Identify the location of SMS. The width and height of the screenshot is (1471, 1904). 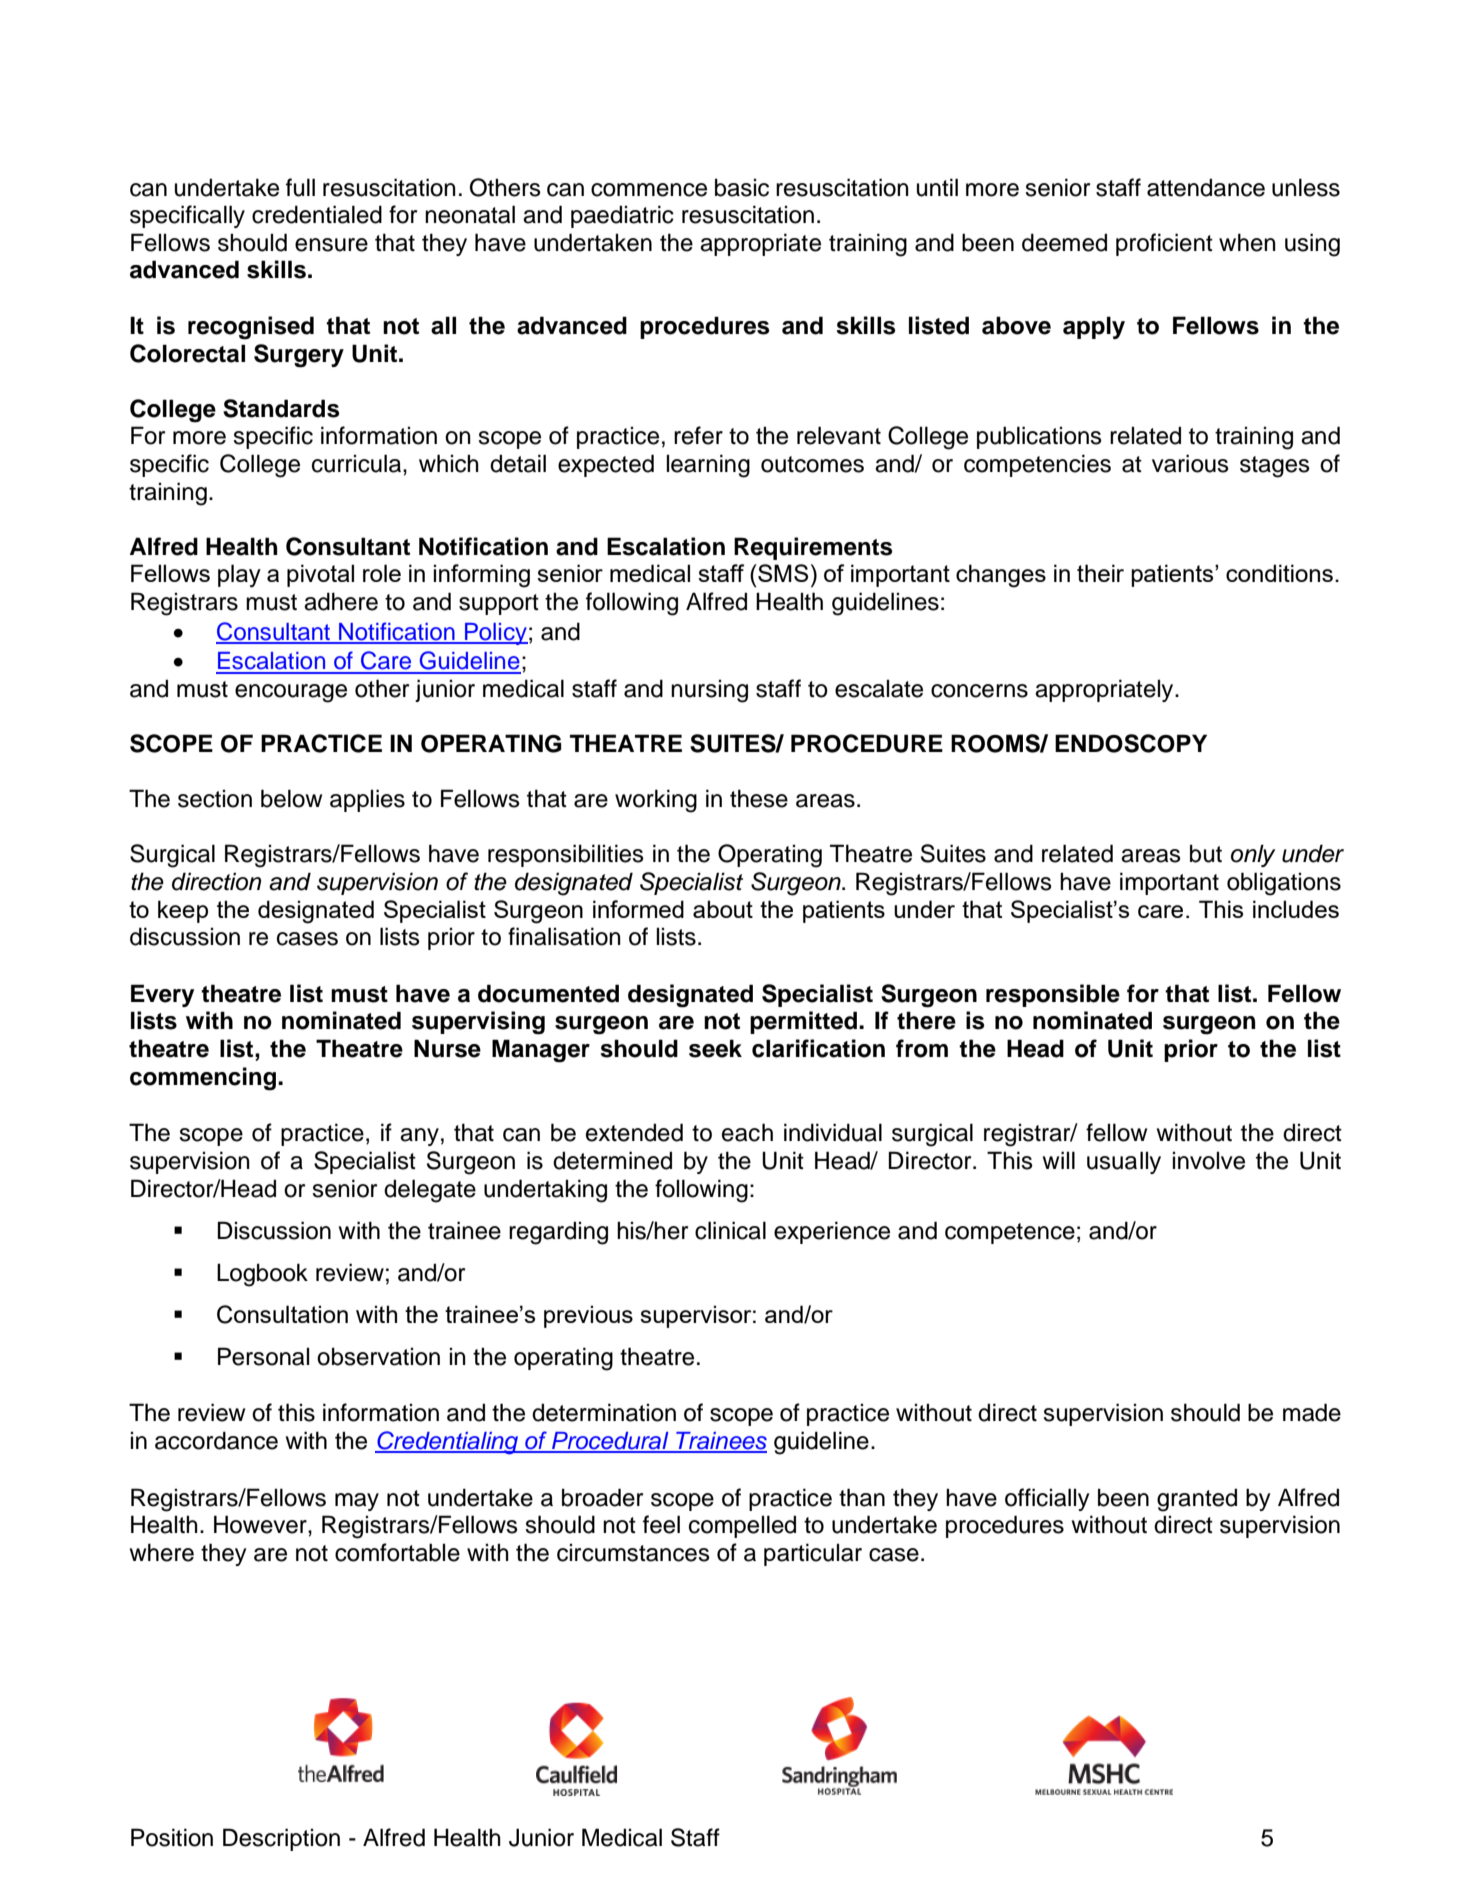
(782, 573).
